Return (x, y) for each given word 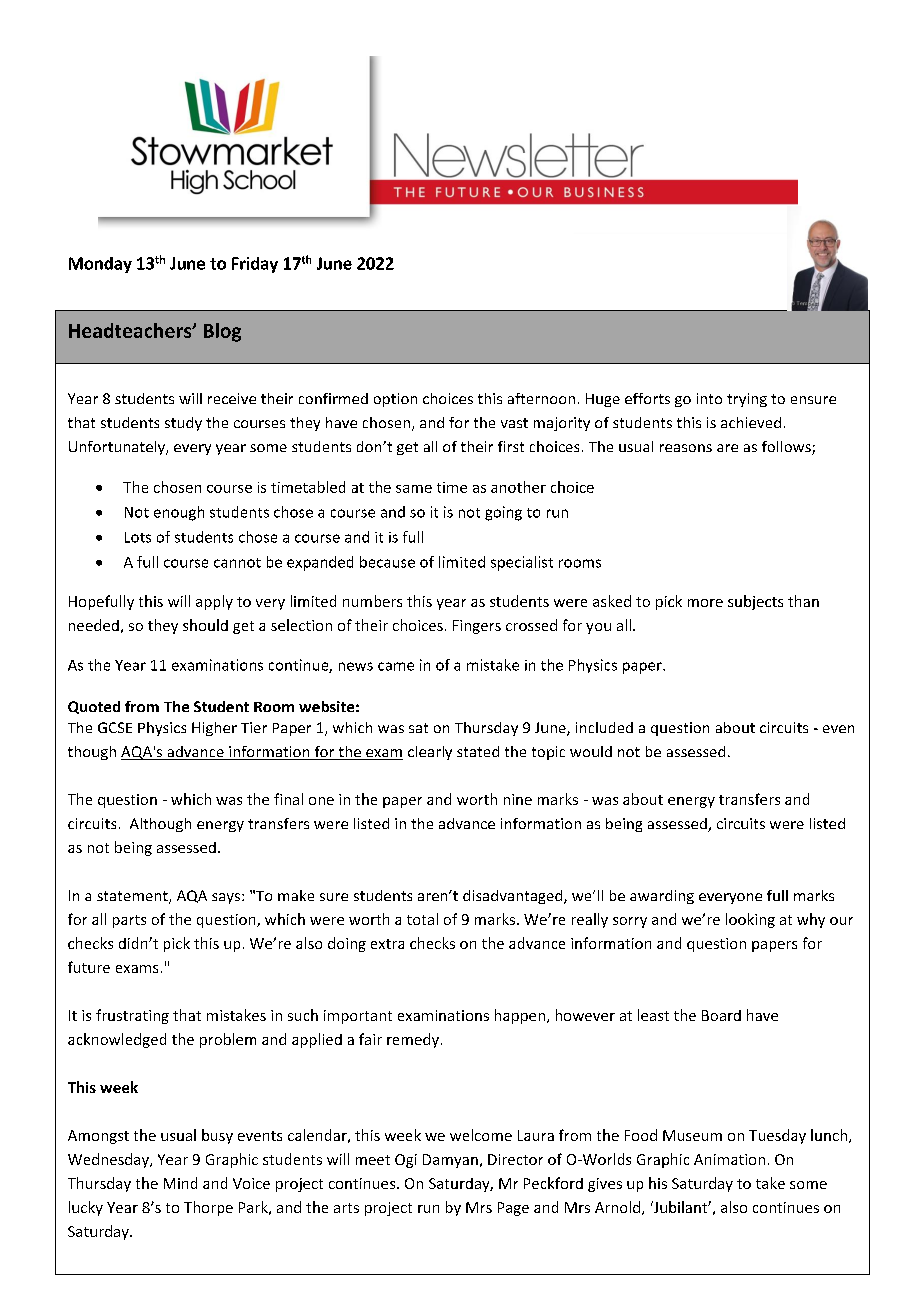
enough (179, 513)
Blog (222, 332)
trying (747, 400)
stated (478, 751)
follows (787, 448)
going (503, 513)
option (395, 400)
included (604, 727)
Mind (180, 1183)
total (422, 919)
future (89, 967)
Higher (214, 729)
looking (750, 920)
